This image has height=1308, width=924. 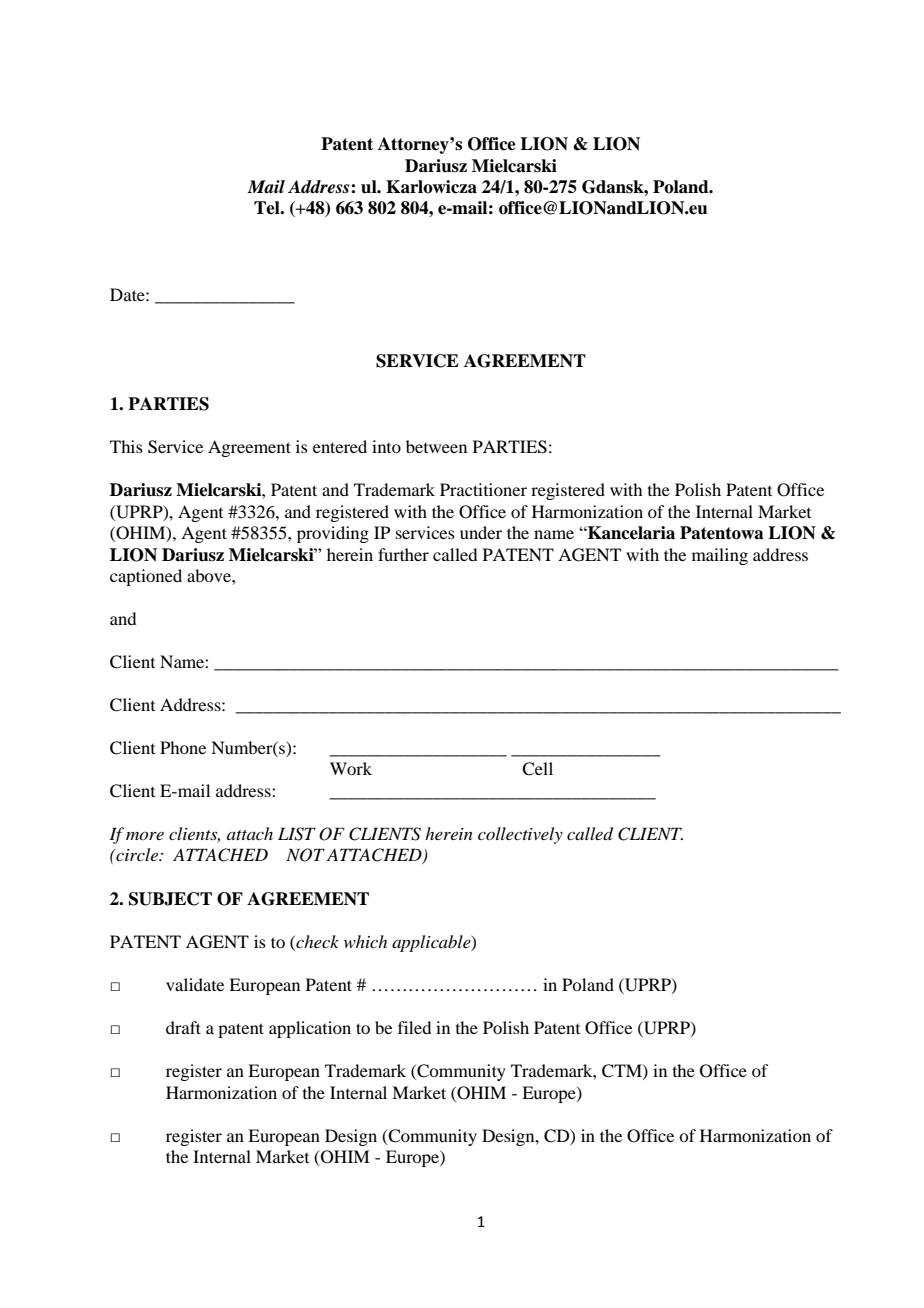 What do you see at coordinates (126, 446) in the image?
I see `This` at bounding box center [126, 446].
